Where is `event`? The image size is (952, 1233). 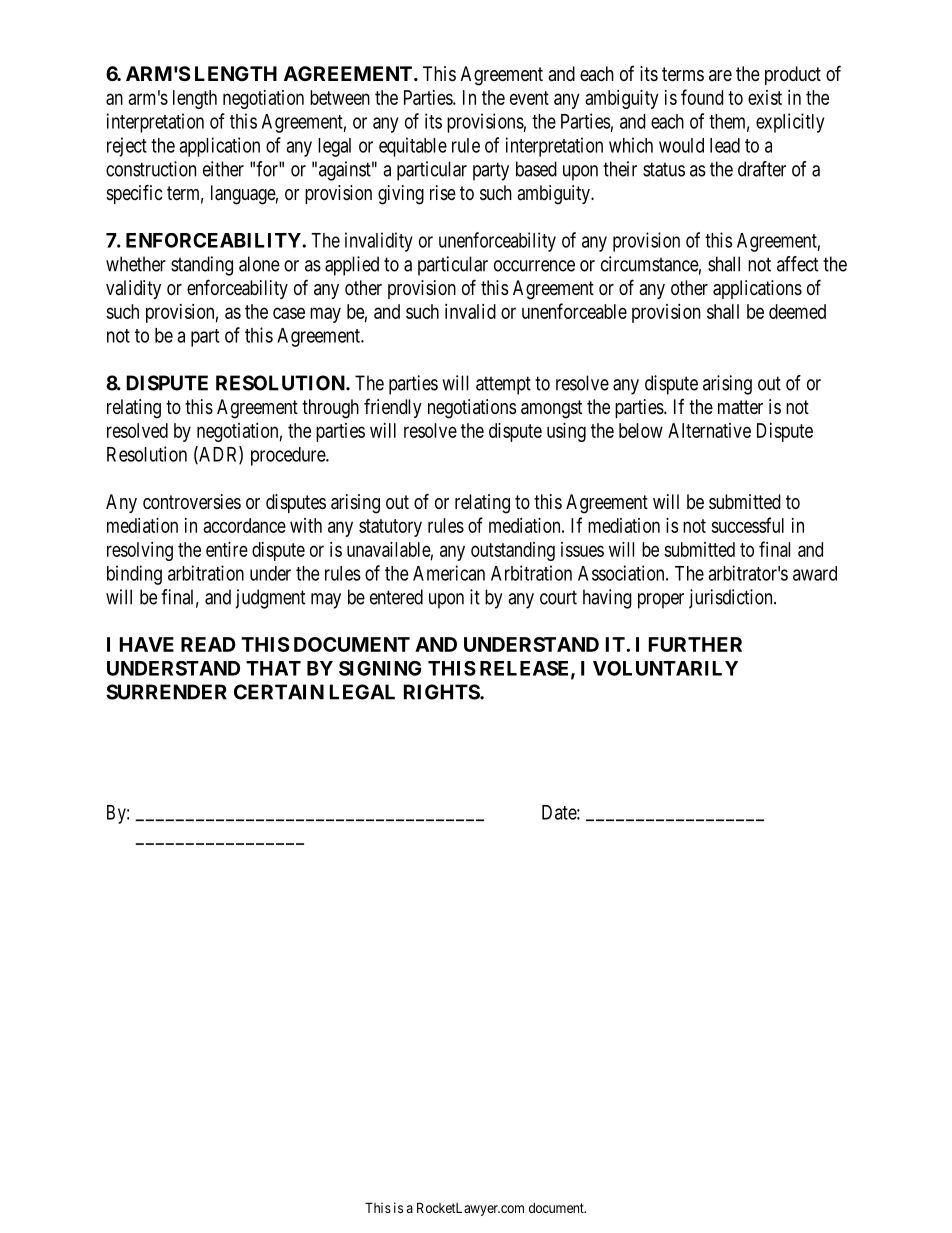
event is located at coordinates (529, 98).
